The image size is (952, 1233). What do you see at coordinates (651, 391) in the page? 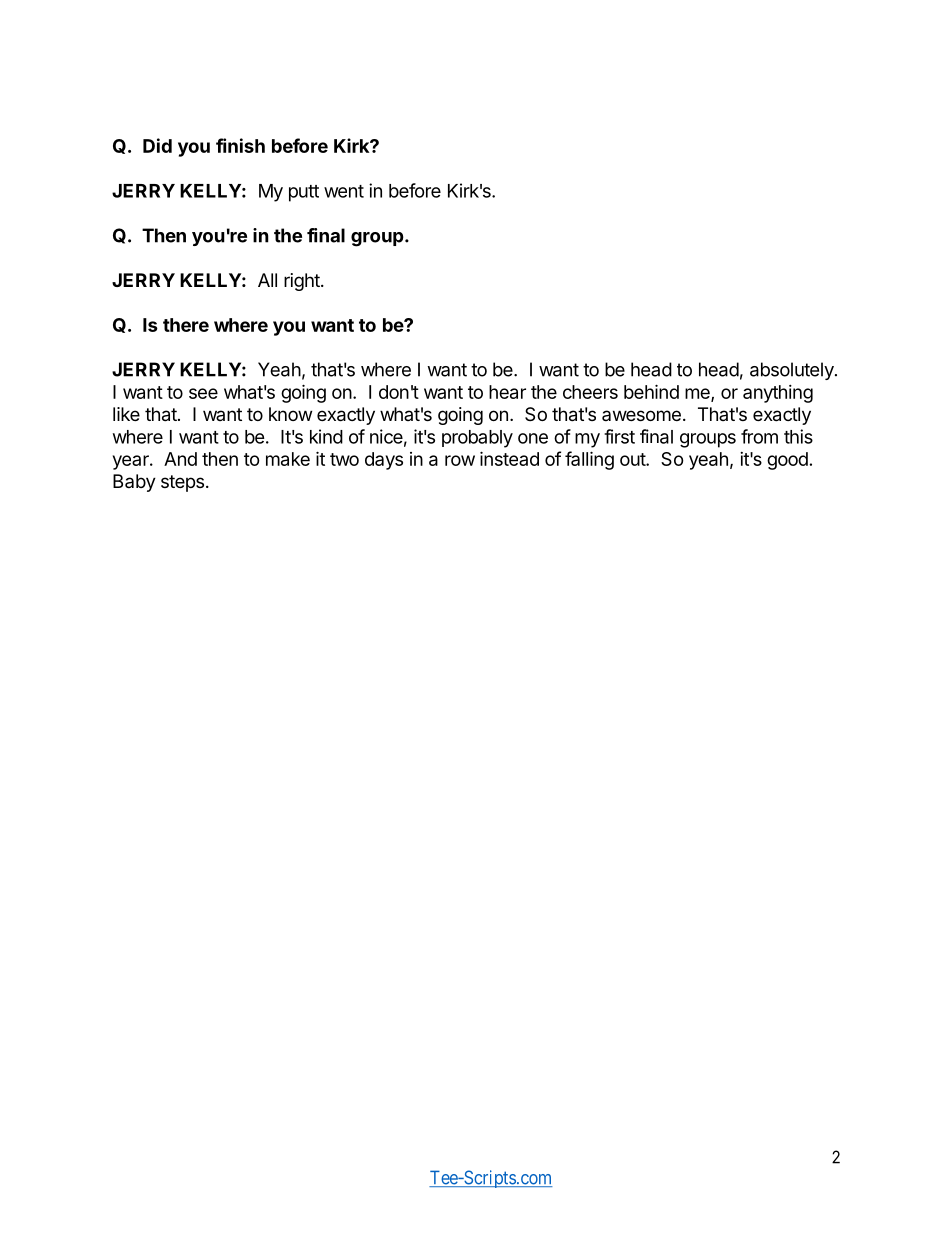
I see `behind` at bounding box center [651, 391].
